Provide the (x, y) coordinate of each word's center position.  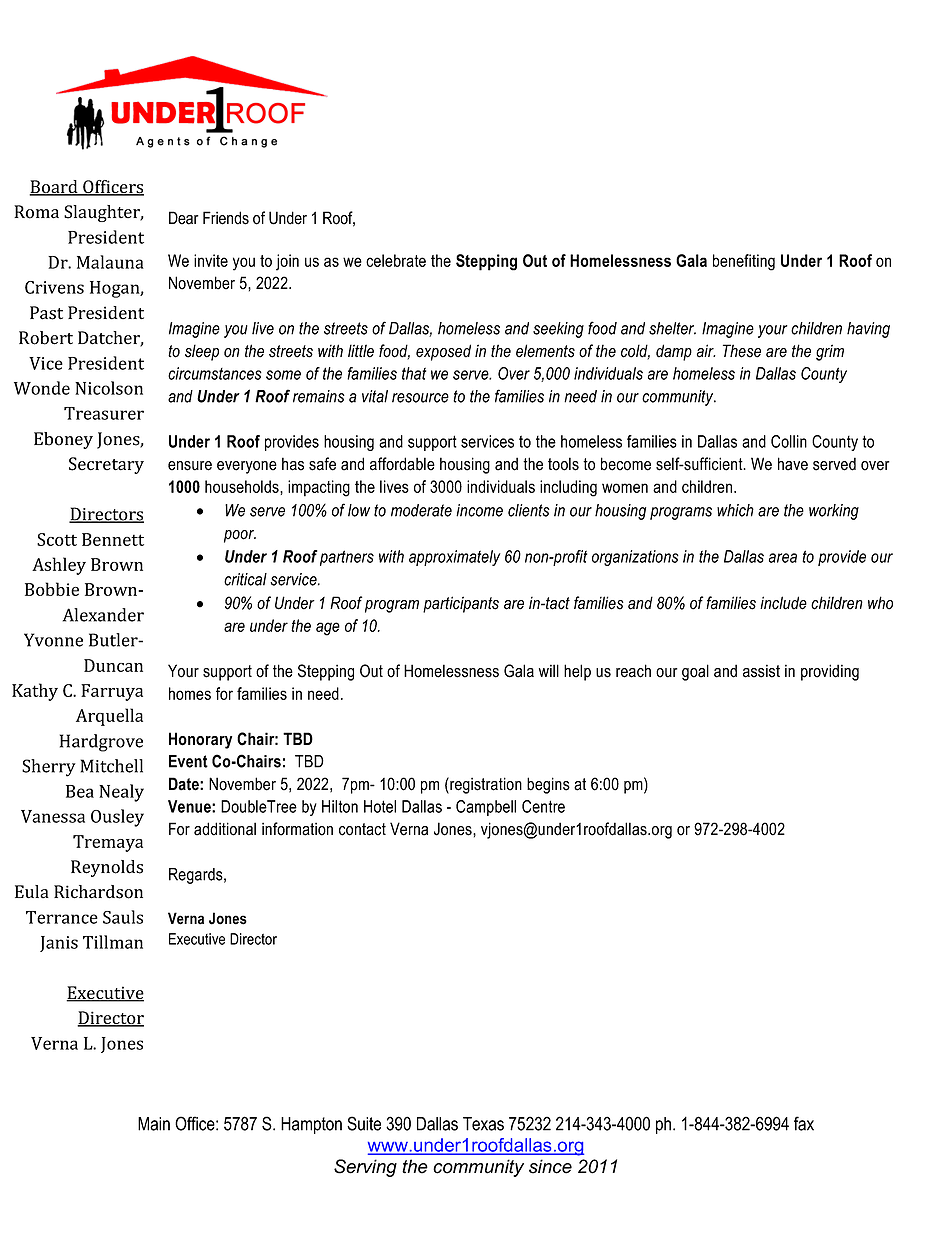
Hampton (311, 1125)
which (735, 510)
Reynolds (107, 868)
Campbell (486, 808)
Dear (184, 218)
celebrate (396, 260)
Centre (543, 806)
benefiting (744, 262)
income (479, 510)
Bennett (113, 539)
